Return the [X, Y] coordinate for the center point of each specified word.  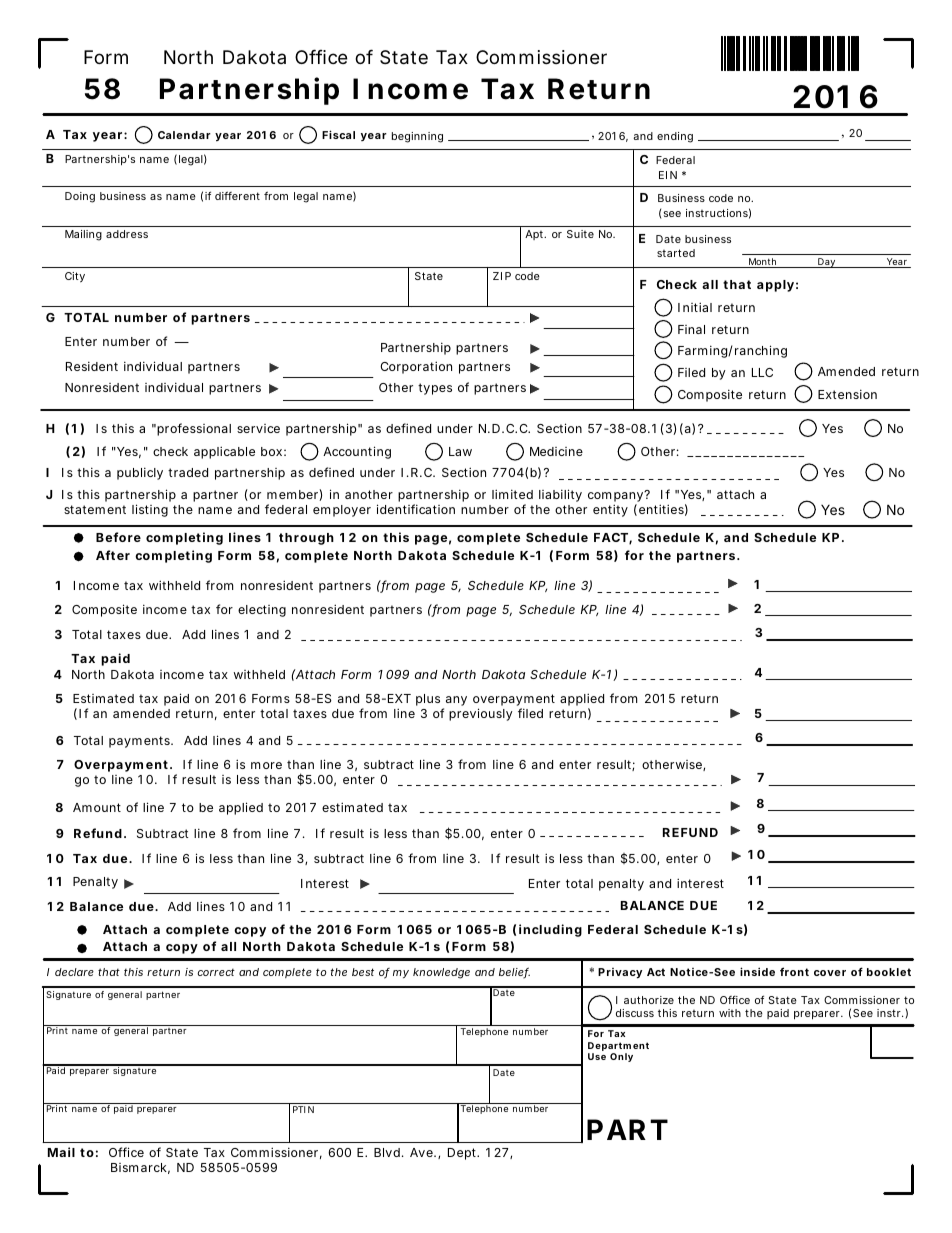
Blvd [388, 1152]
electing [262, 611]
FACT [612, 538]
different [237, 195]
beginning [417, 137]
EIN [668, 175]
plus [430, 701]
